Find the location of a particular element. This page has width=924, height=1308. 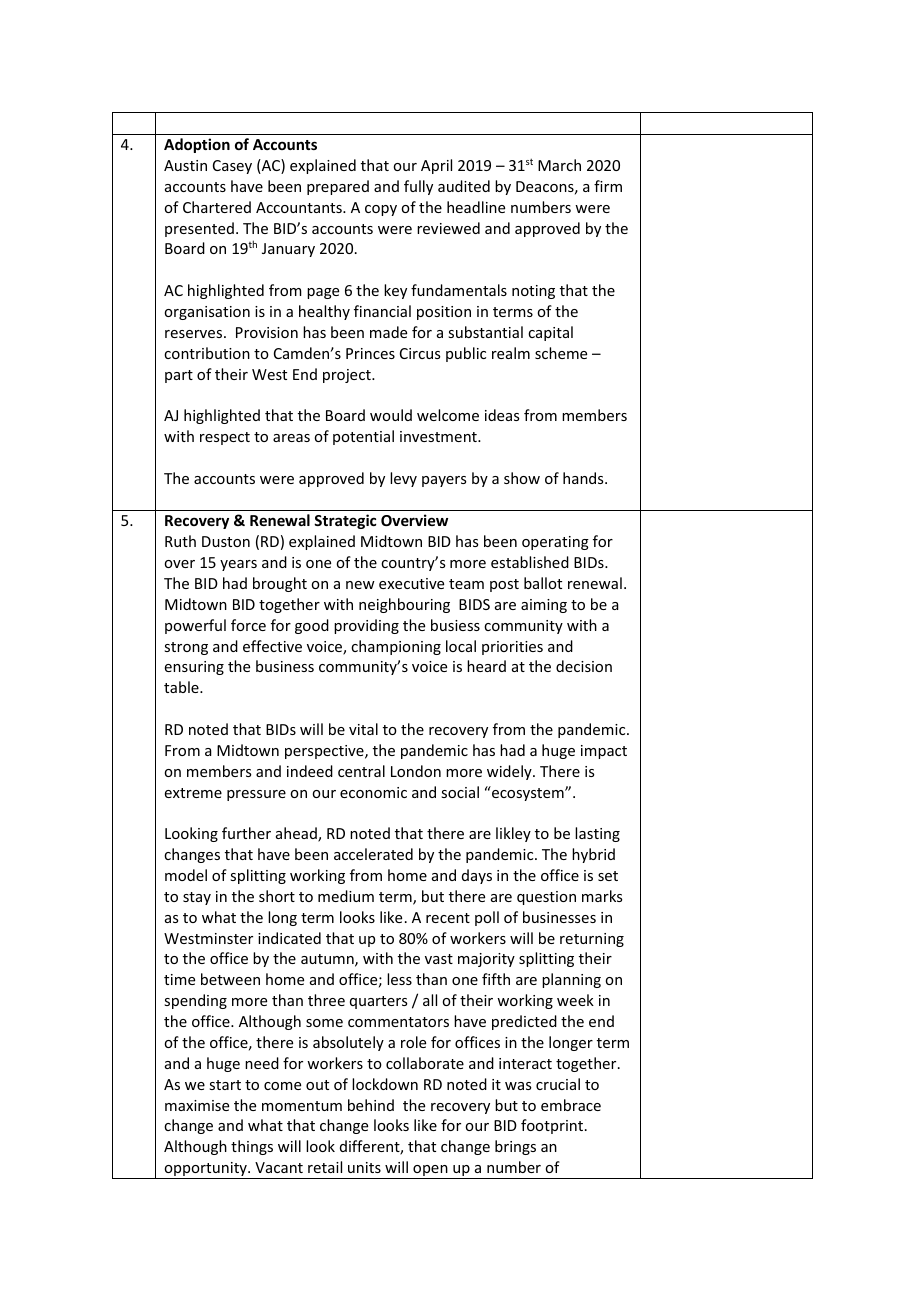

things is located at coordinates (252, 1147).
